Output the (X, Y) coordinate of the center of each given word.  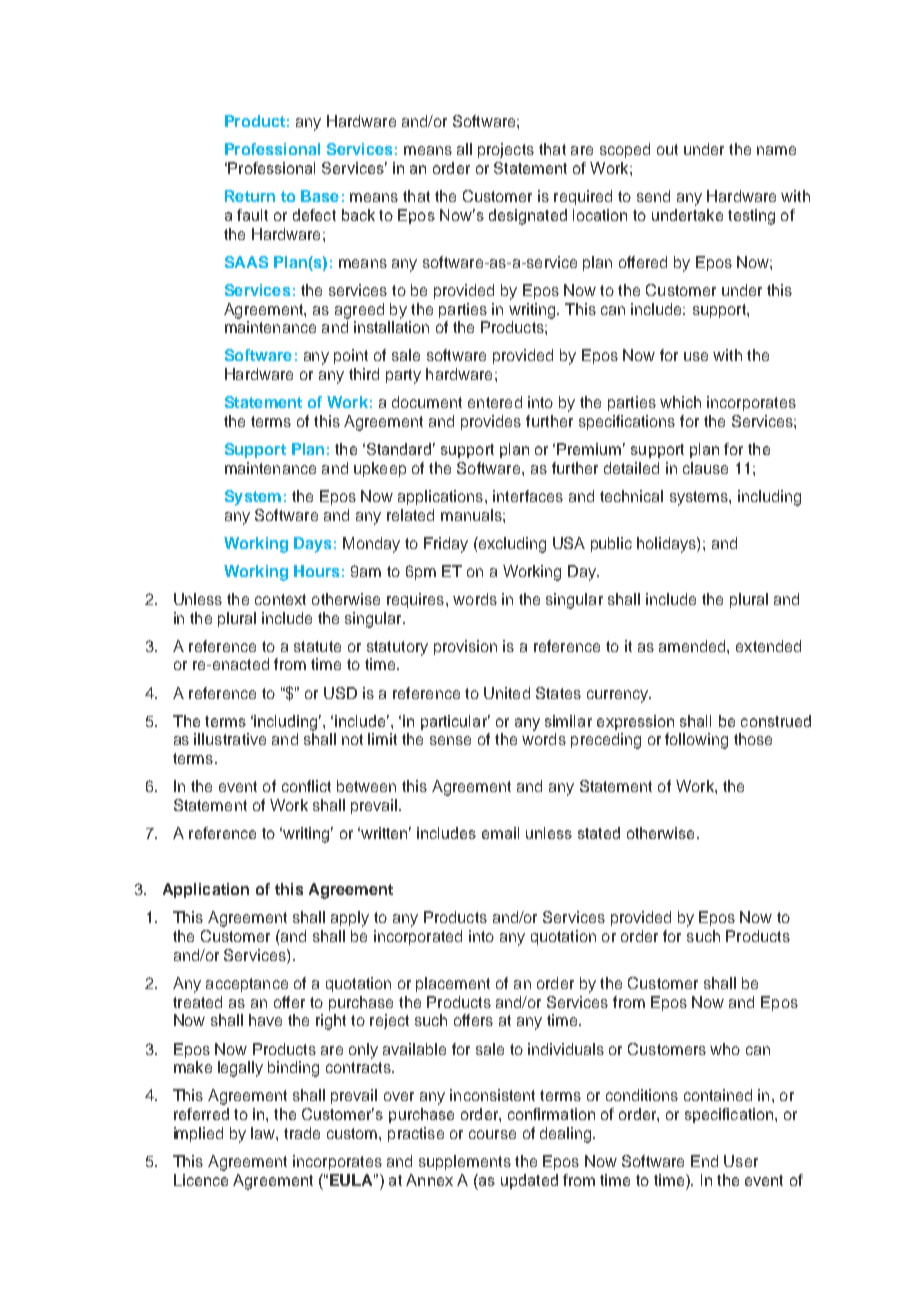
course (492, 1134)
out (667, 149)
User (741, 1161)
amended (693, 646)
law (264, 1133)
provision (465, 647)
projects (506, 150)
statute (317, 646)
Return (250, 196)
